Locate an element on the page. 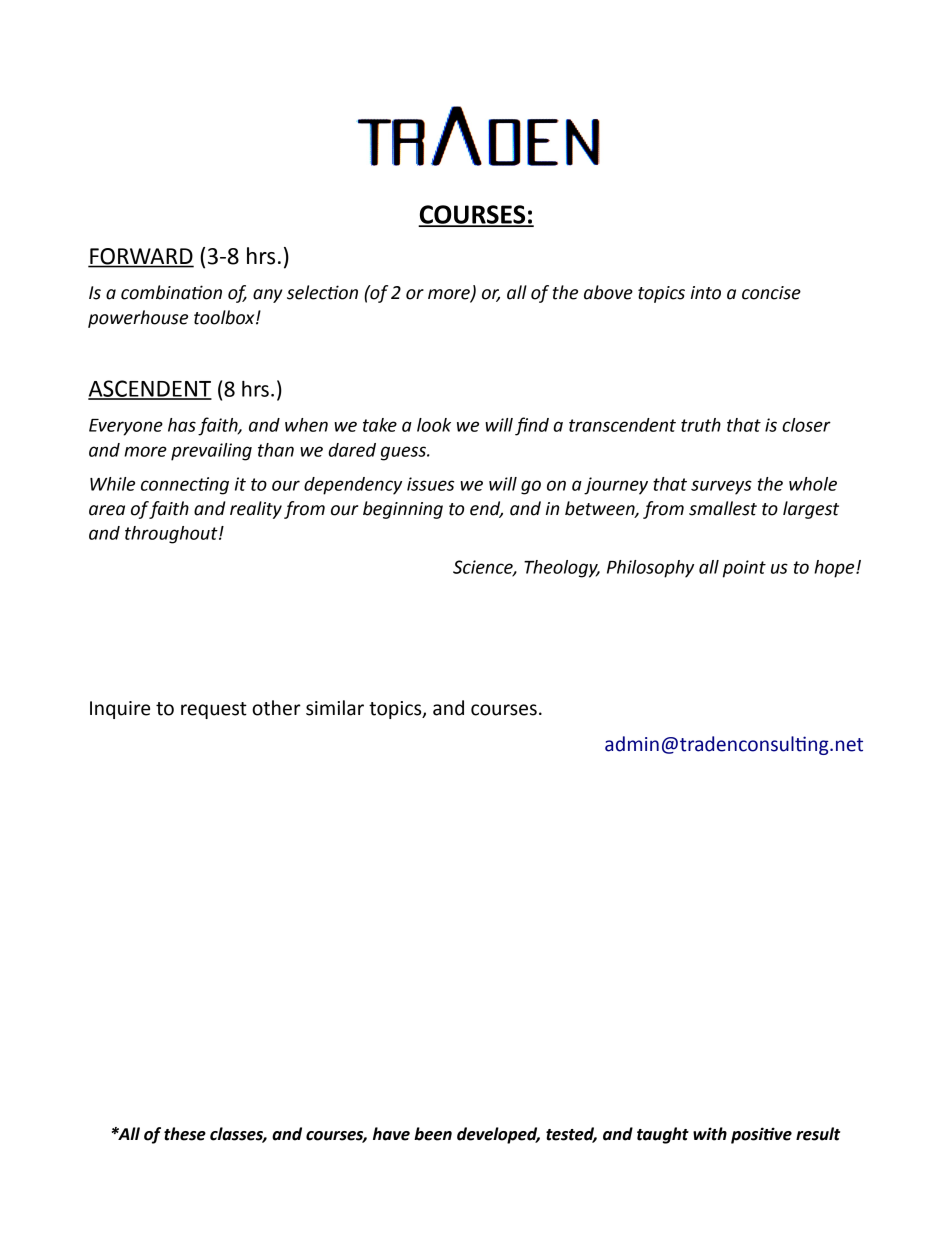 This image has width=952, height=1233. point is located at coordinates (744, 569).
